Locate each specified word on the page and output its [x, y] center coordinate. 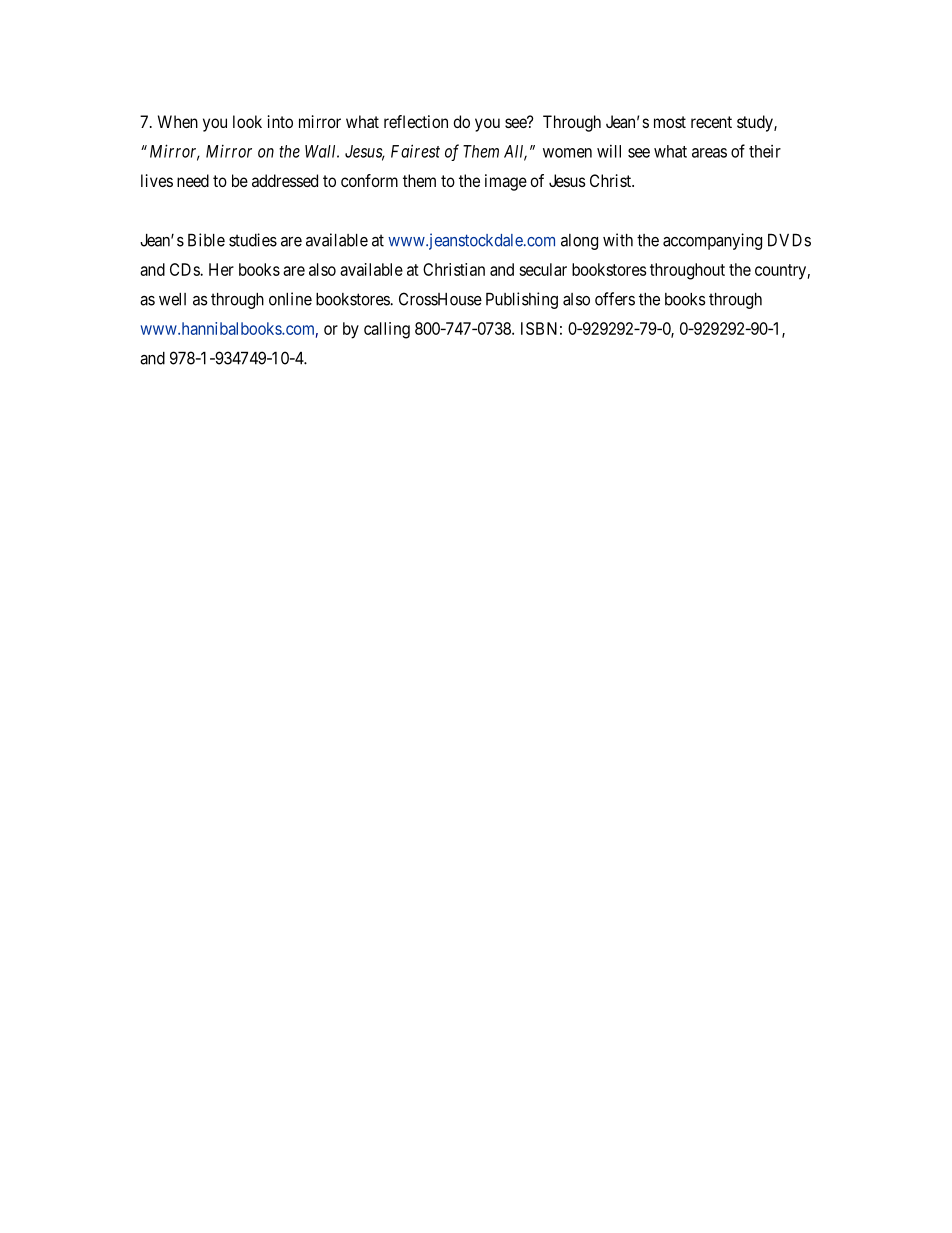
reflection [416, 121]
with [618, 240]
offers [615, 299]
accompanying [712, 241]
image [506, 182]
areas [709, 153]
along [579, 242]
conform [369, 180]
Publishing [522, 300]
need [193, 180]
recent [711, 122]
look [247, 121]
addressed [285, 180]
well [172, 299]
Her [221, 269]
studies [253, 240]
